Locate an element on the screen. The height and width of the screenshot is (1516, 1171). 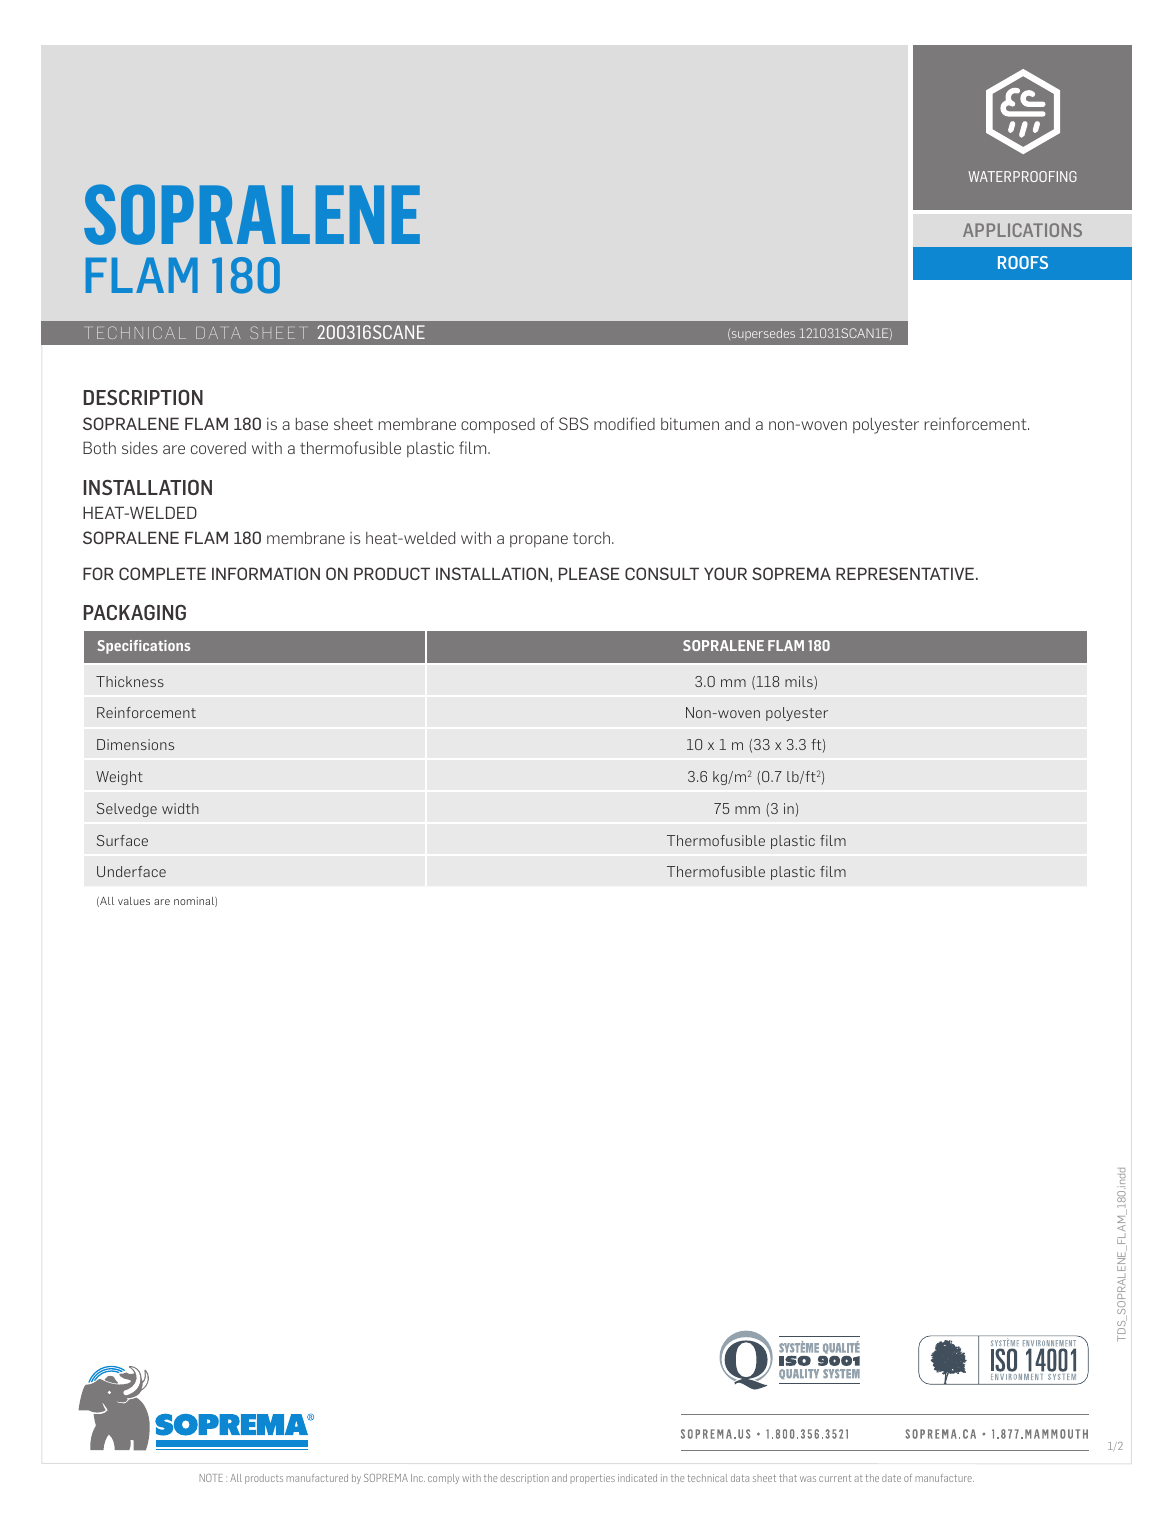
SBS is located at coordinates (574, 423).
